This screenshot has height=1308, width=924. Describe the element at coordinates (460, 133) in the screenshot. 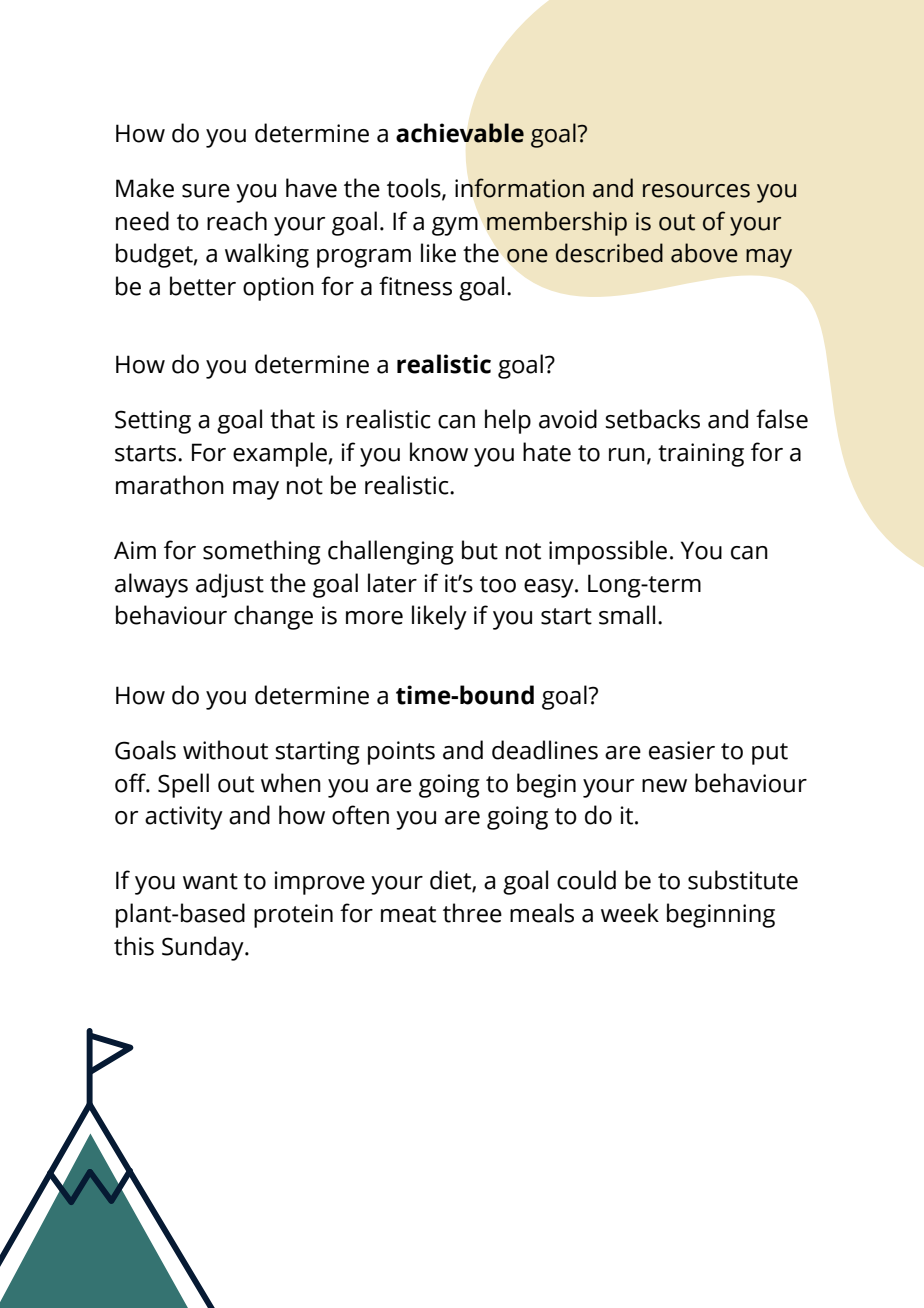

I see `achievable` at that location.
